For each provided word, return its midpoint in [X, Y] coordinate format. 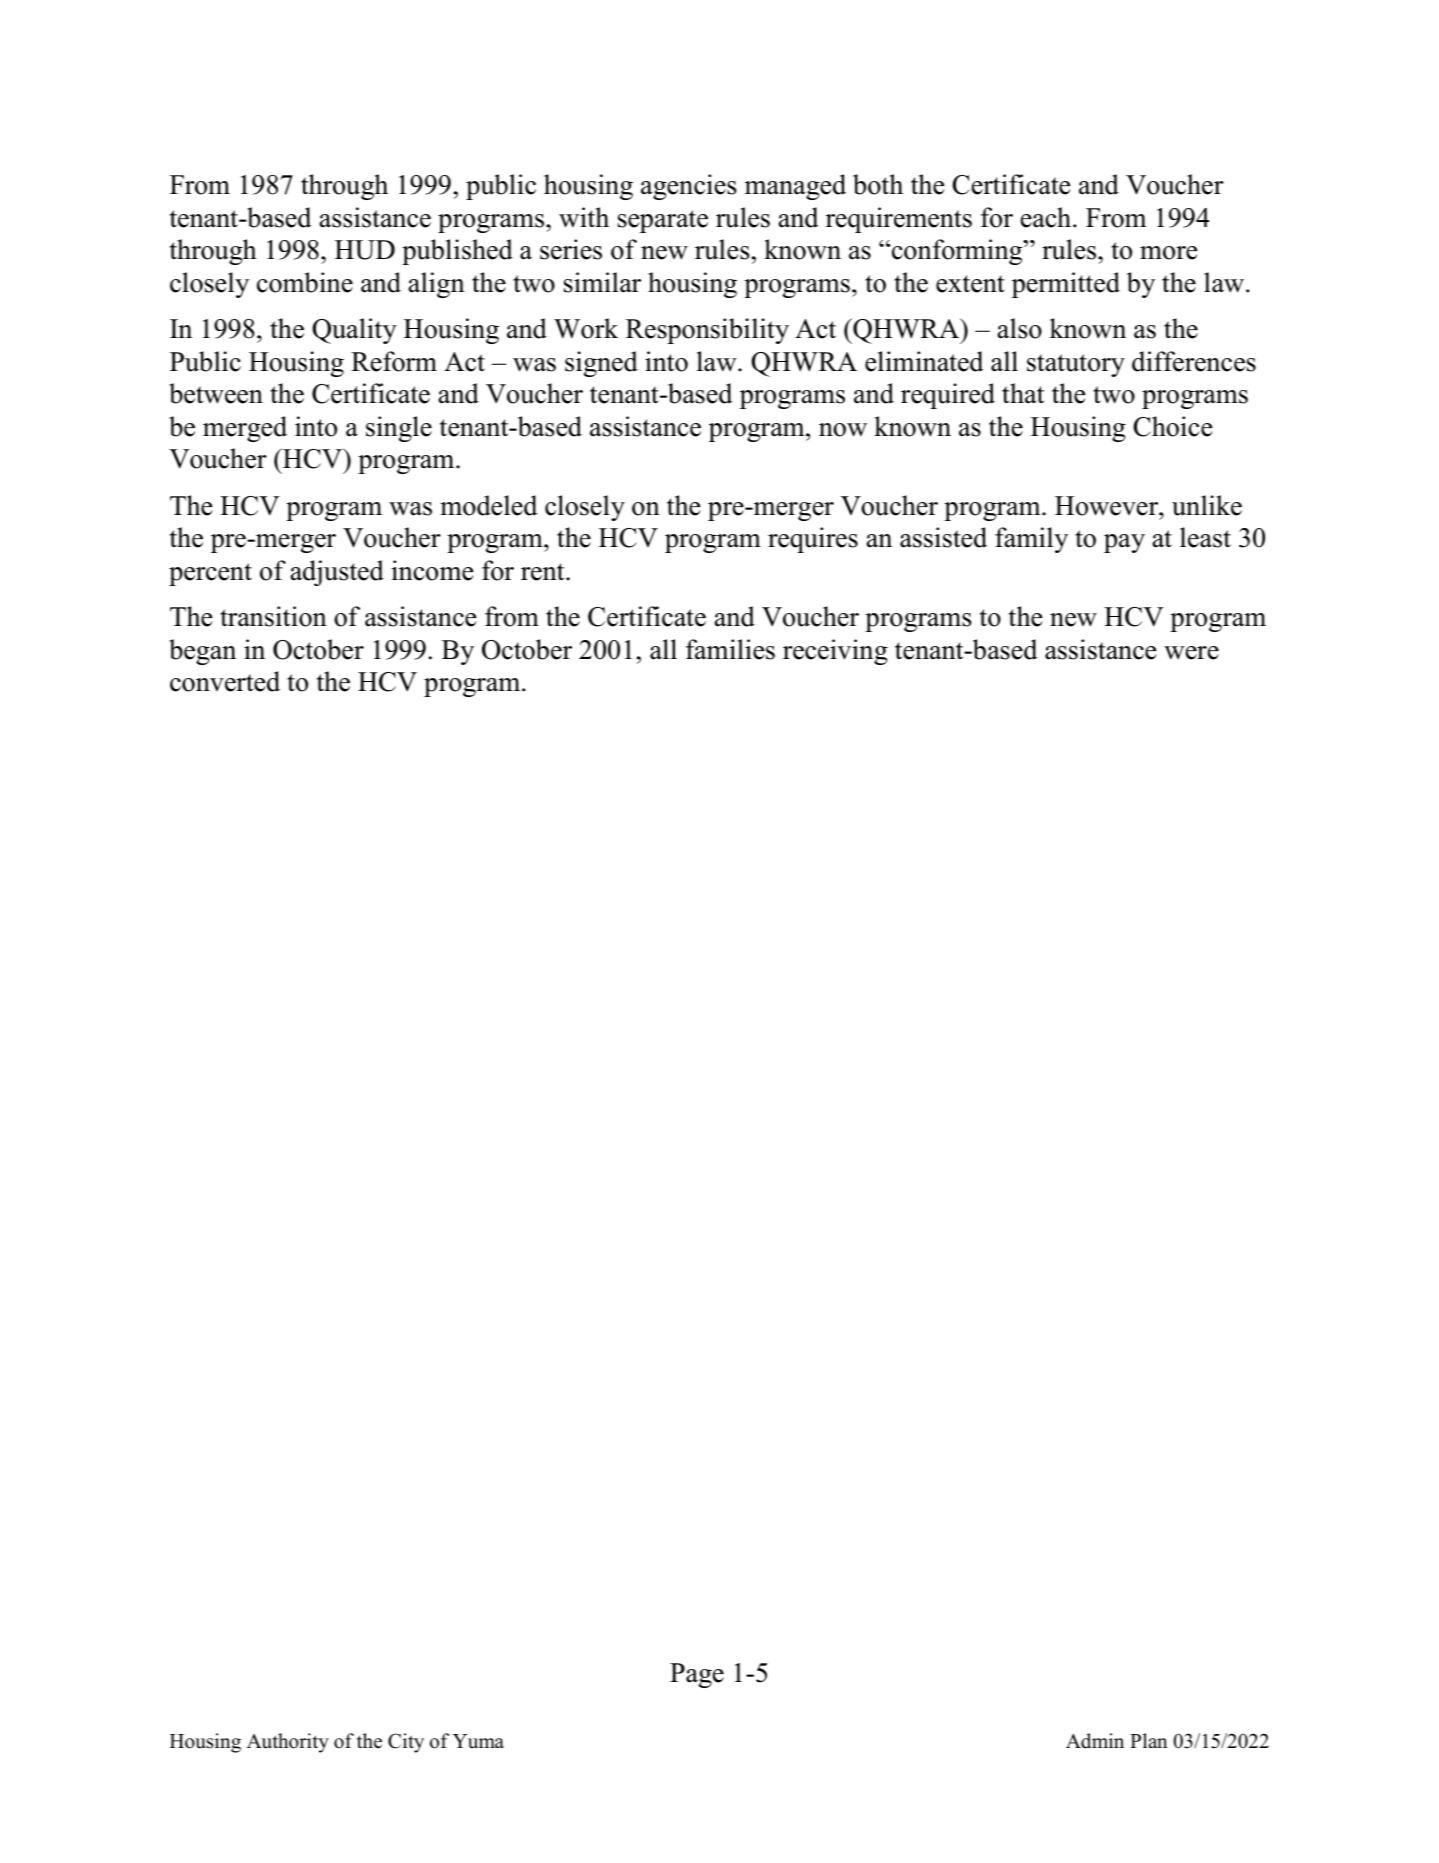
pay [1124, 543]
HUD [365, 250]
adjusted [337, 573]
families [730, 649]
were [1191, 653]
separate [663, 221]
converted [225, 681]
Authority [288, 1743]
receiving [835, 652]
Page [697, 1675]
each [1047, 217]
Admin [1095, 1741]
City [406, 1743]
